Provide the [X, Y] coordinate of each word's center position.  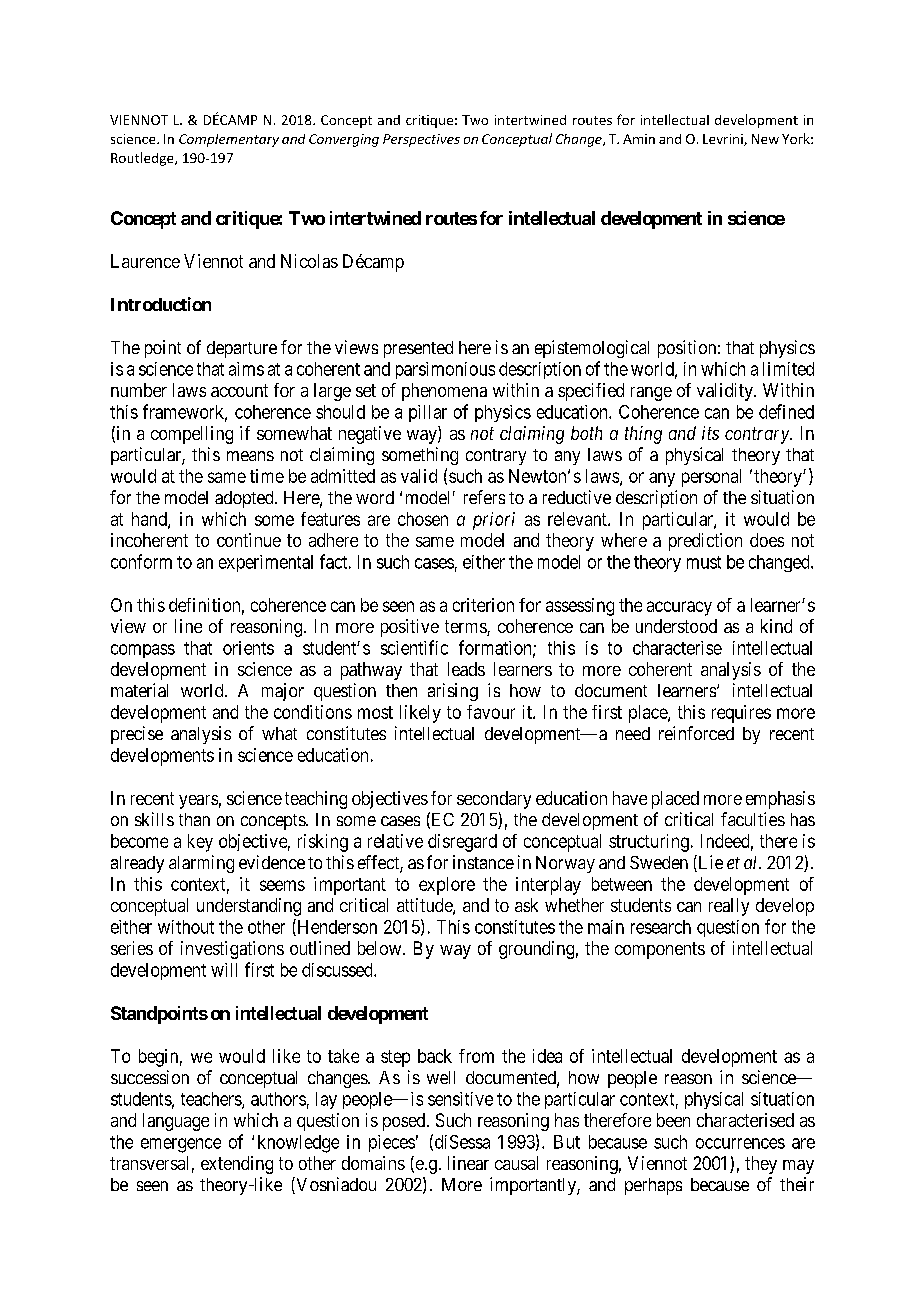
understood [676, 626]
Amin [639, 139]
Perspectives [421, 140]
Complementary [229, 140]
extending [237, 1165]
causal [516, 1163]
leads [466, 669]
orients [248, 648]
